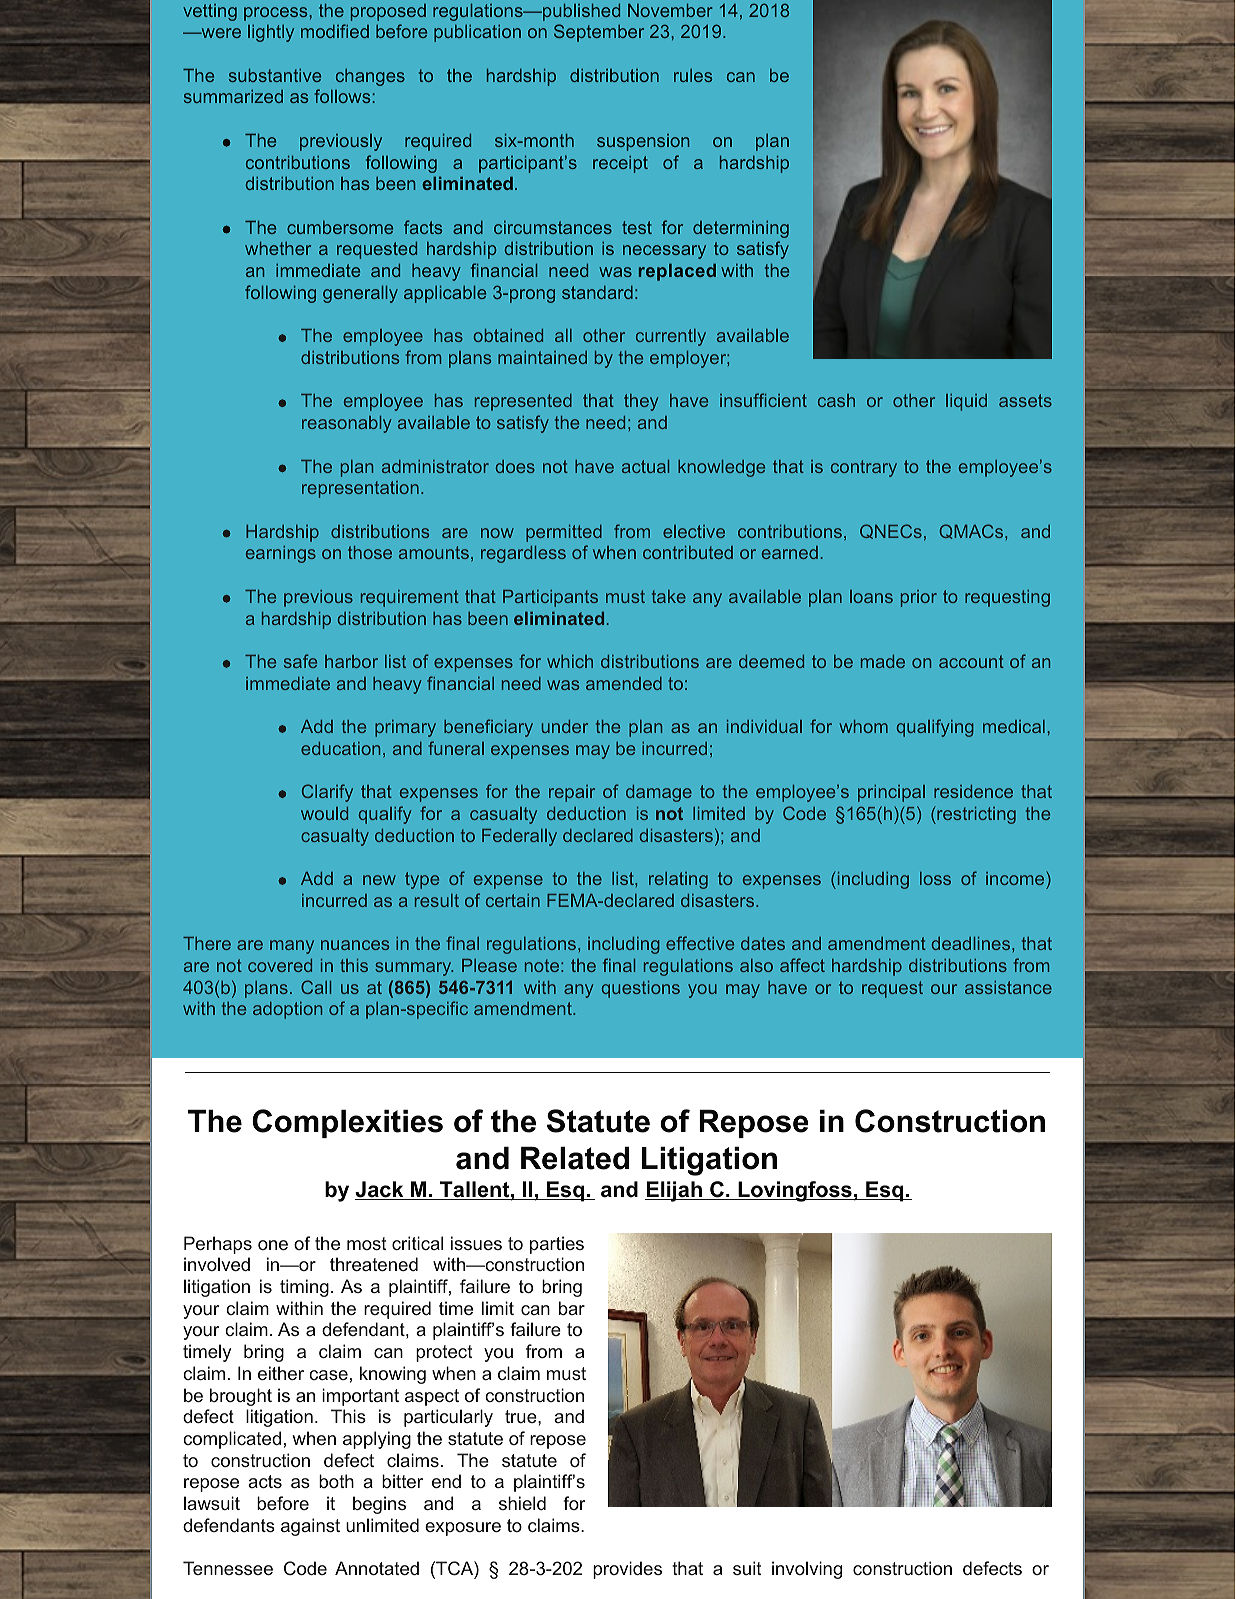 This document has width=1236, height=1599. I want to click on rules, so click(693, 75).
